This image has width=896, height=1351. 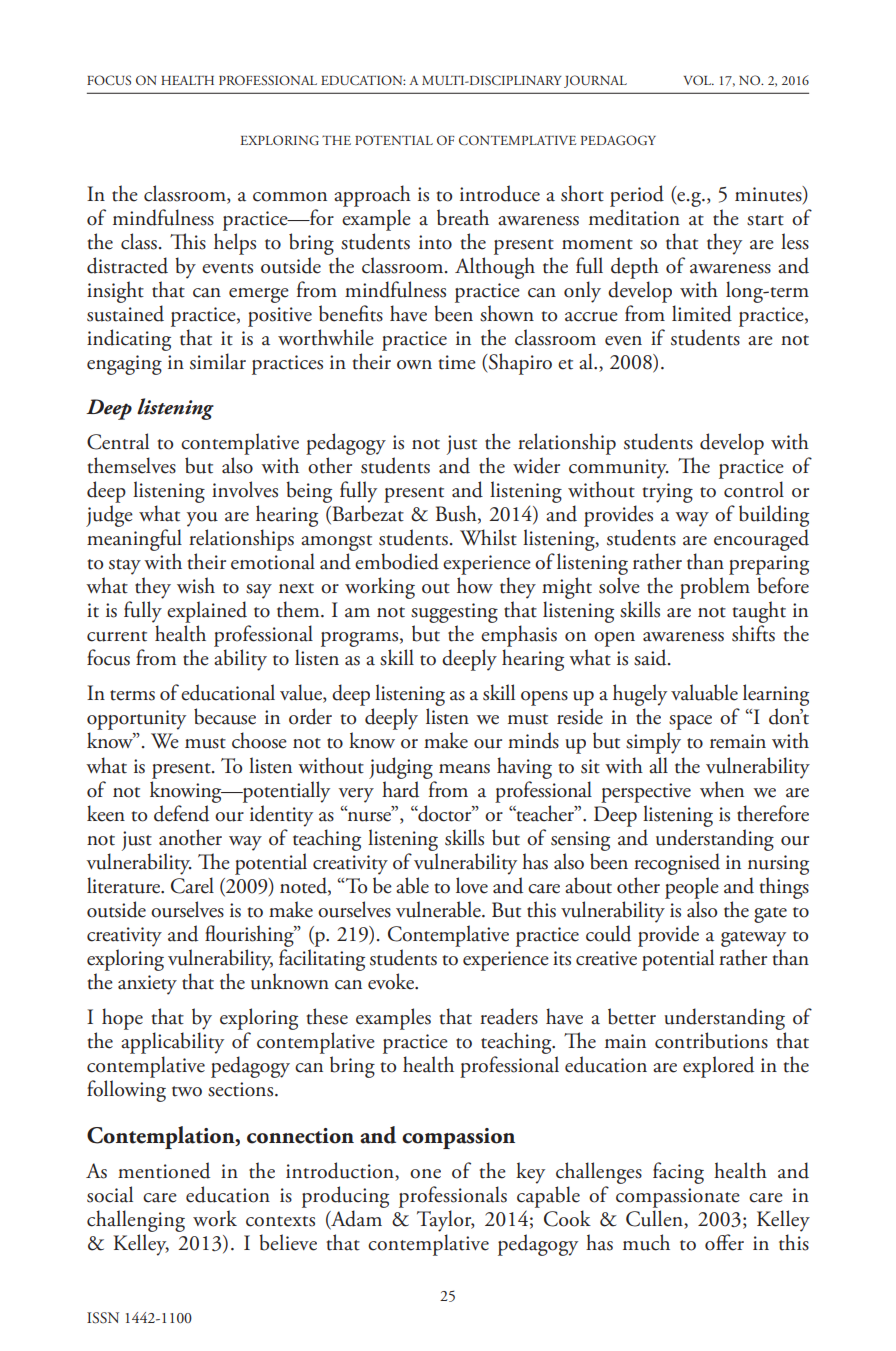 I want to click on helps, so click(x=235, y=244).
